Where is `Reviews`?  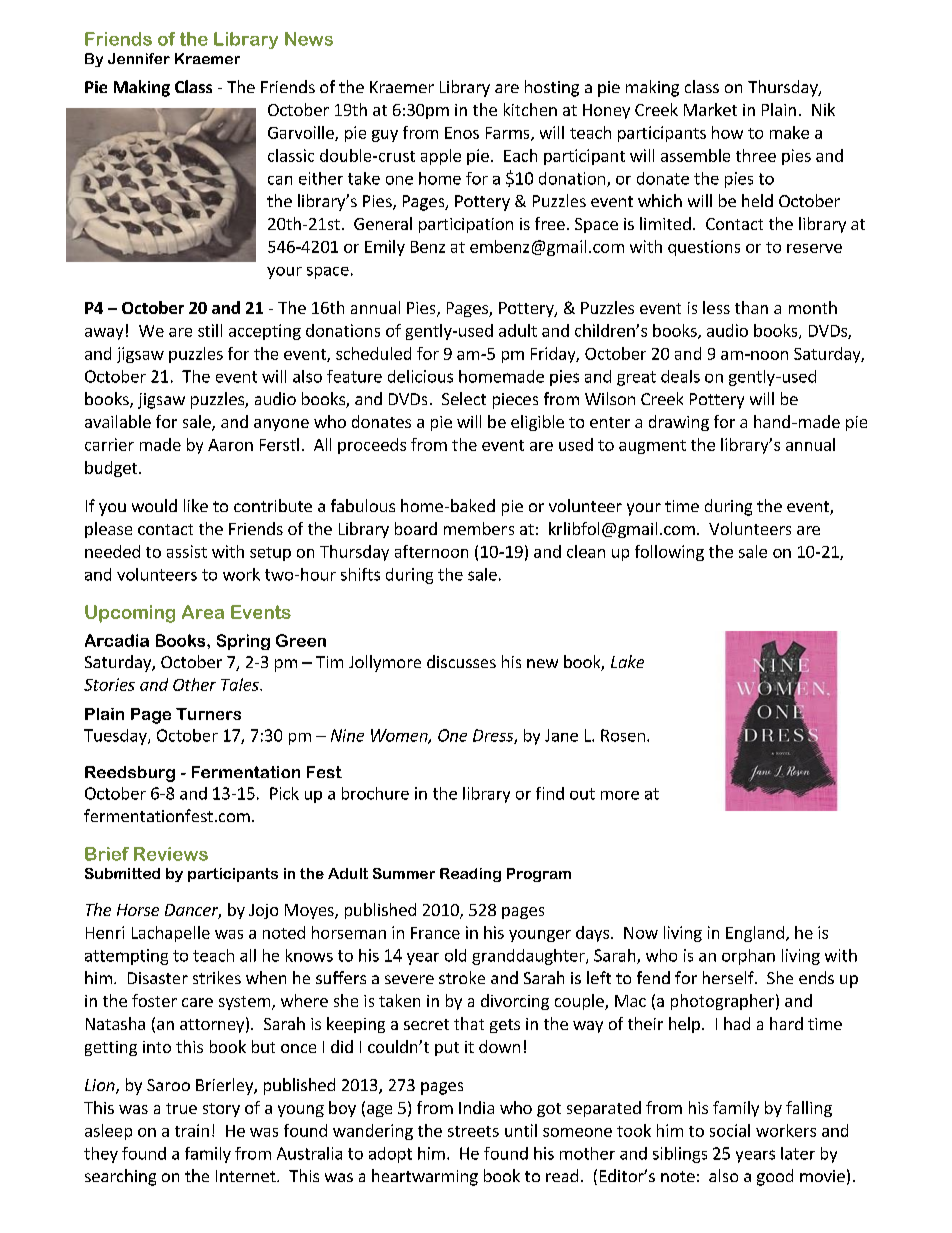 Reviews is located at coordinates (171, 854).
